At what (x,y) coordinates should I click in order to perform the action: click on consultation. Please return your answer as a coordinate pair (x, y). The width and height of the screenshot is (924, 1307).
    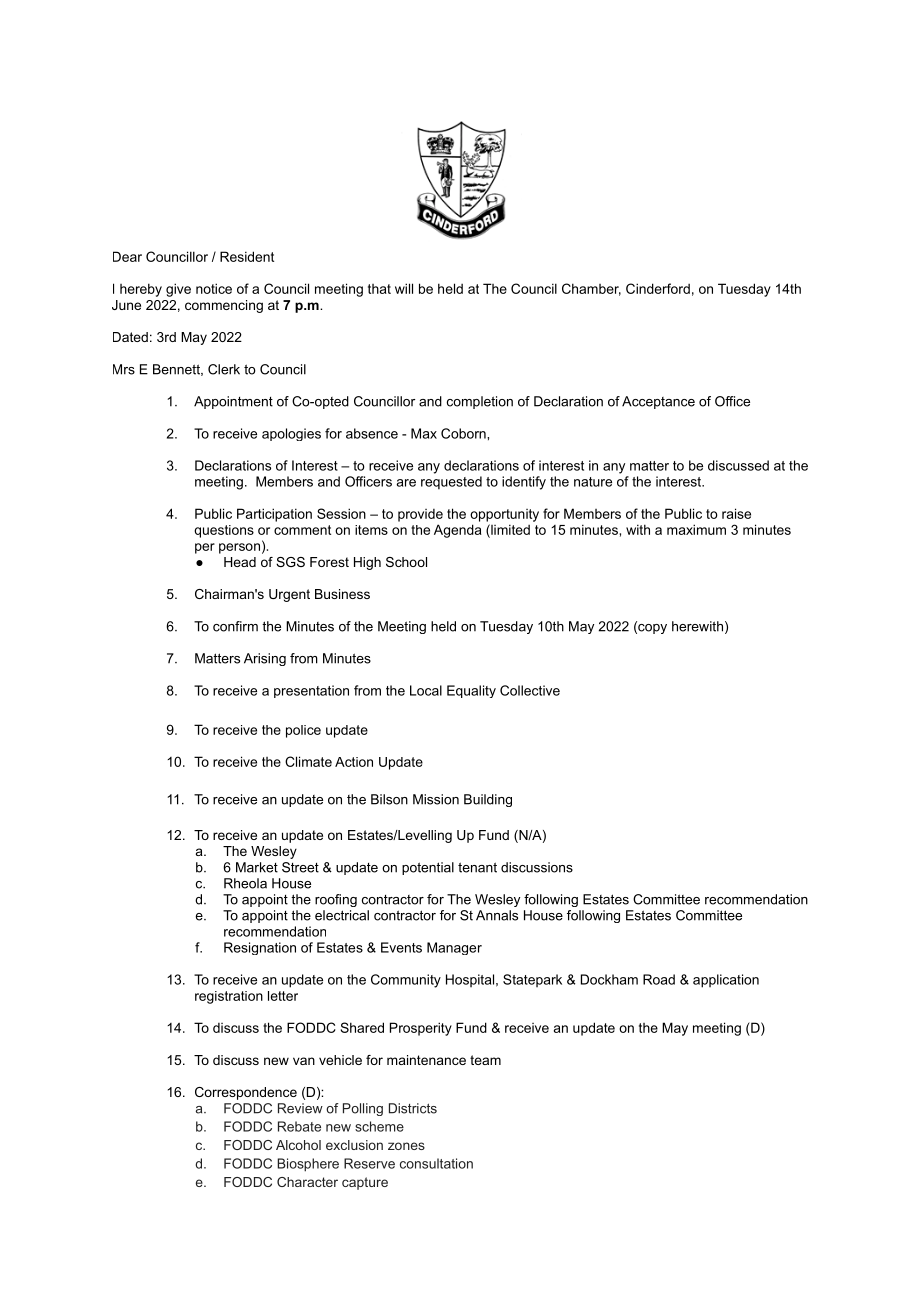
    Looking at the image, I should click on (436, 1163).
